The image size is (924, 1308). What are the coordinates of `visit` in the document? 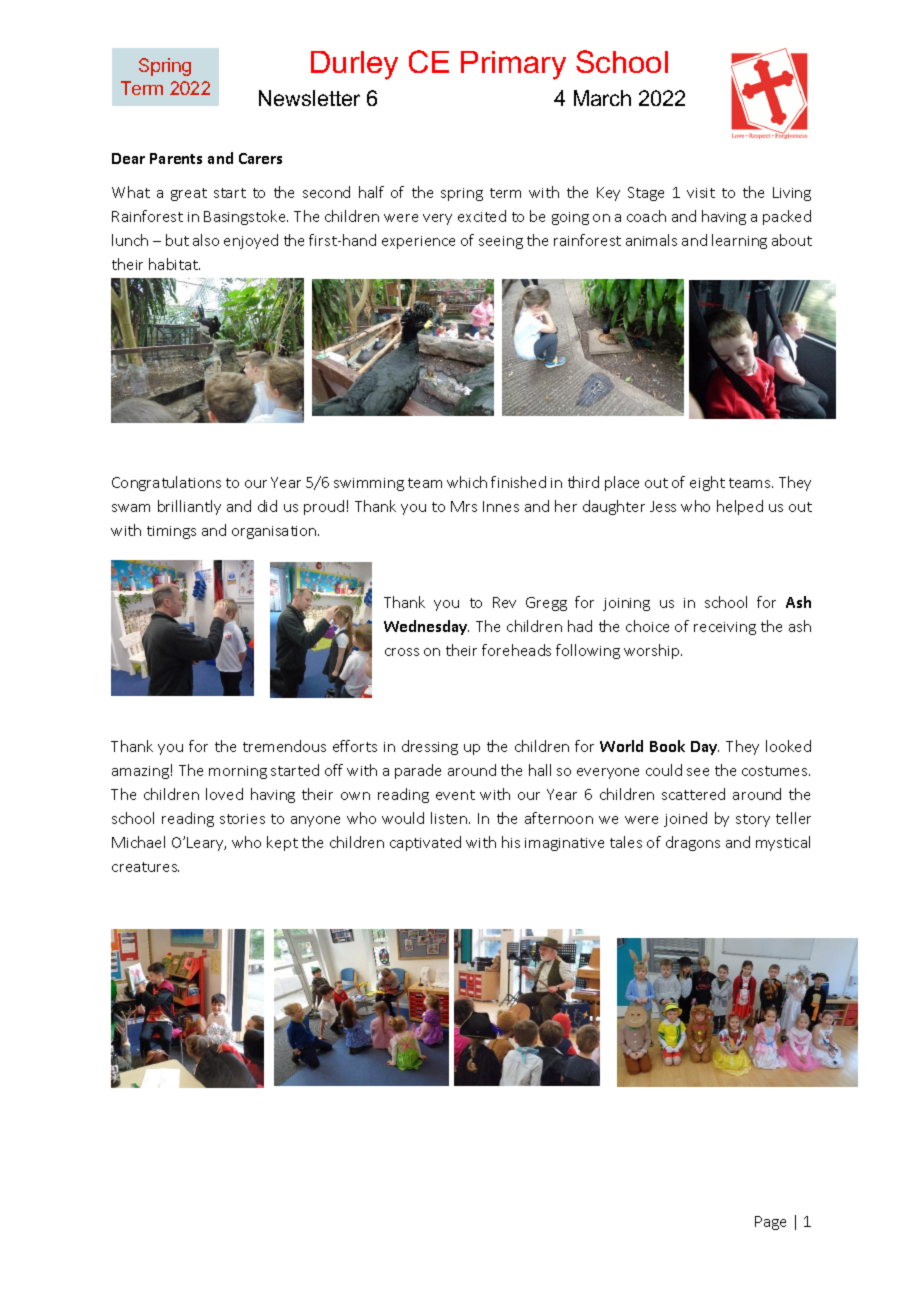 It's located at (701, 193).
